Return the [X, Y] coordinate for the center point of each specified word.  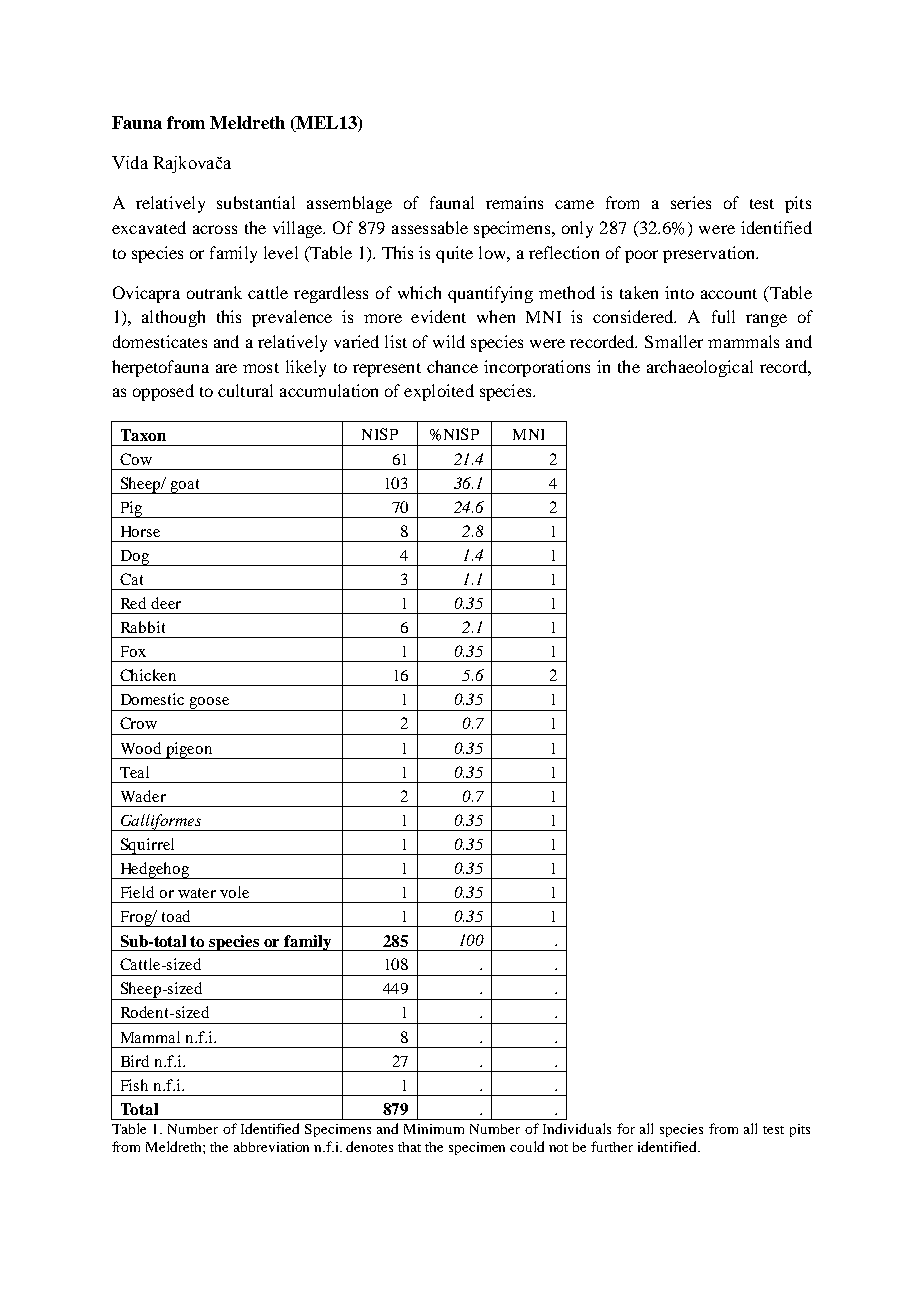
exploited [439, 392]
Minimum [434, 1129]
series [691, 202]
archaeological [700, 368]
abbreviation [271, 1147]
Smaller [674, 341]
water [197, 893]
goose [210, 704]
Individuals [577, 1128]
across [215, 229]
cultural [245, 390]
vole [234, 892]
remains [514, 202]
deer [166, 603]
